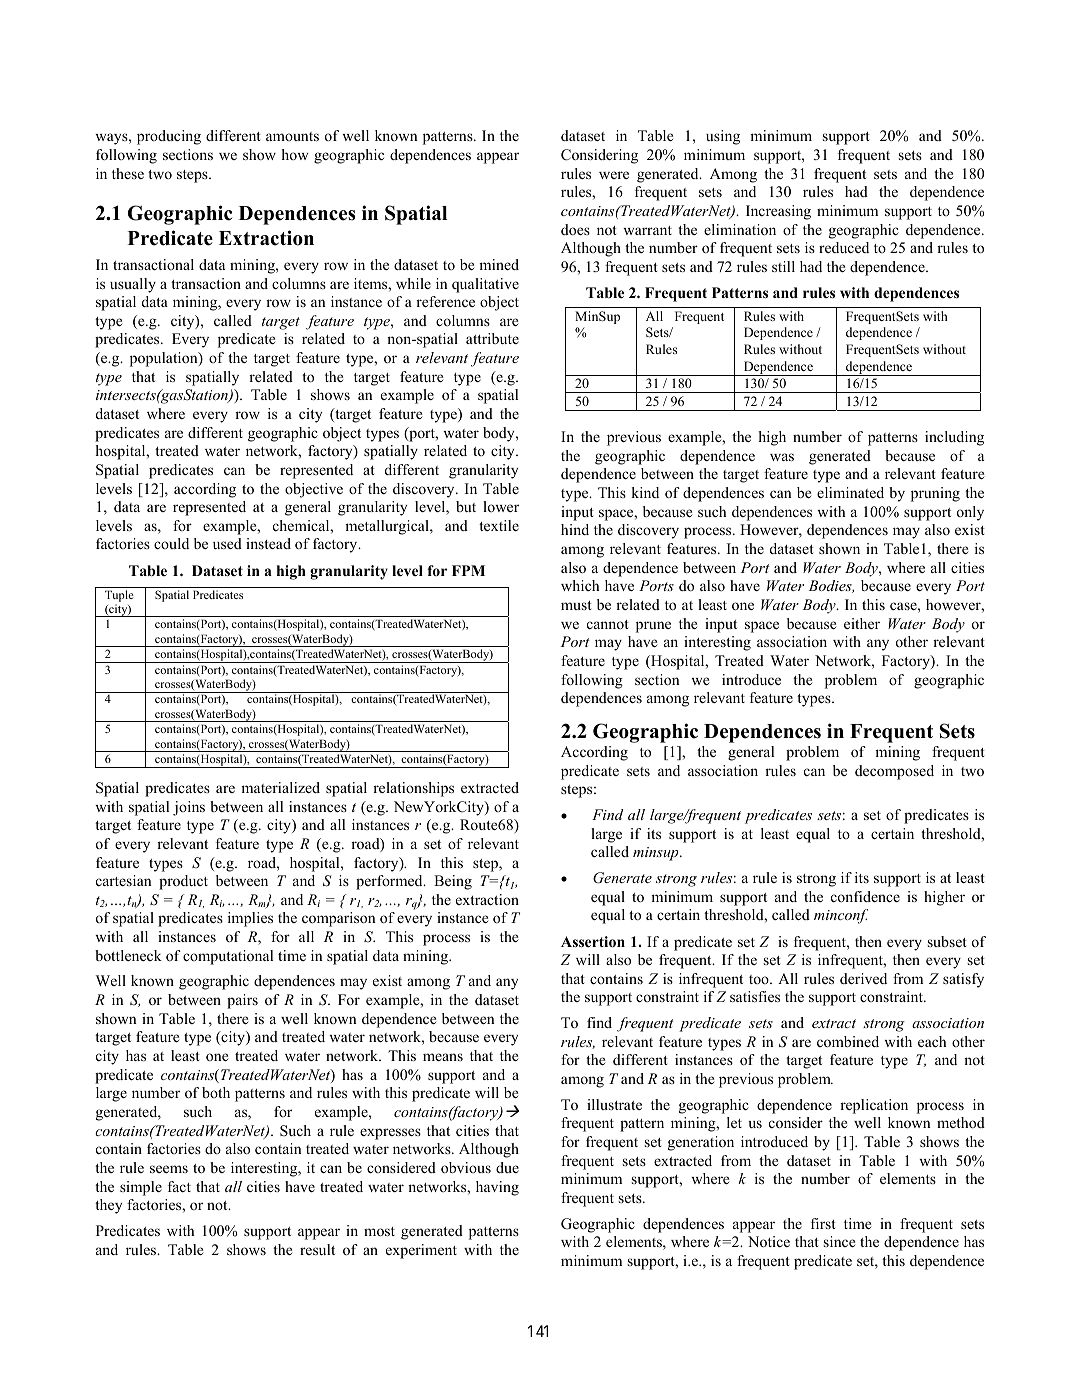 The height and width of the screenshot is (1398, 1080). Describe the element at coordinates (778, 212) in the screenshot. I see `Increasing` at that location.
